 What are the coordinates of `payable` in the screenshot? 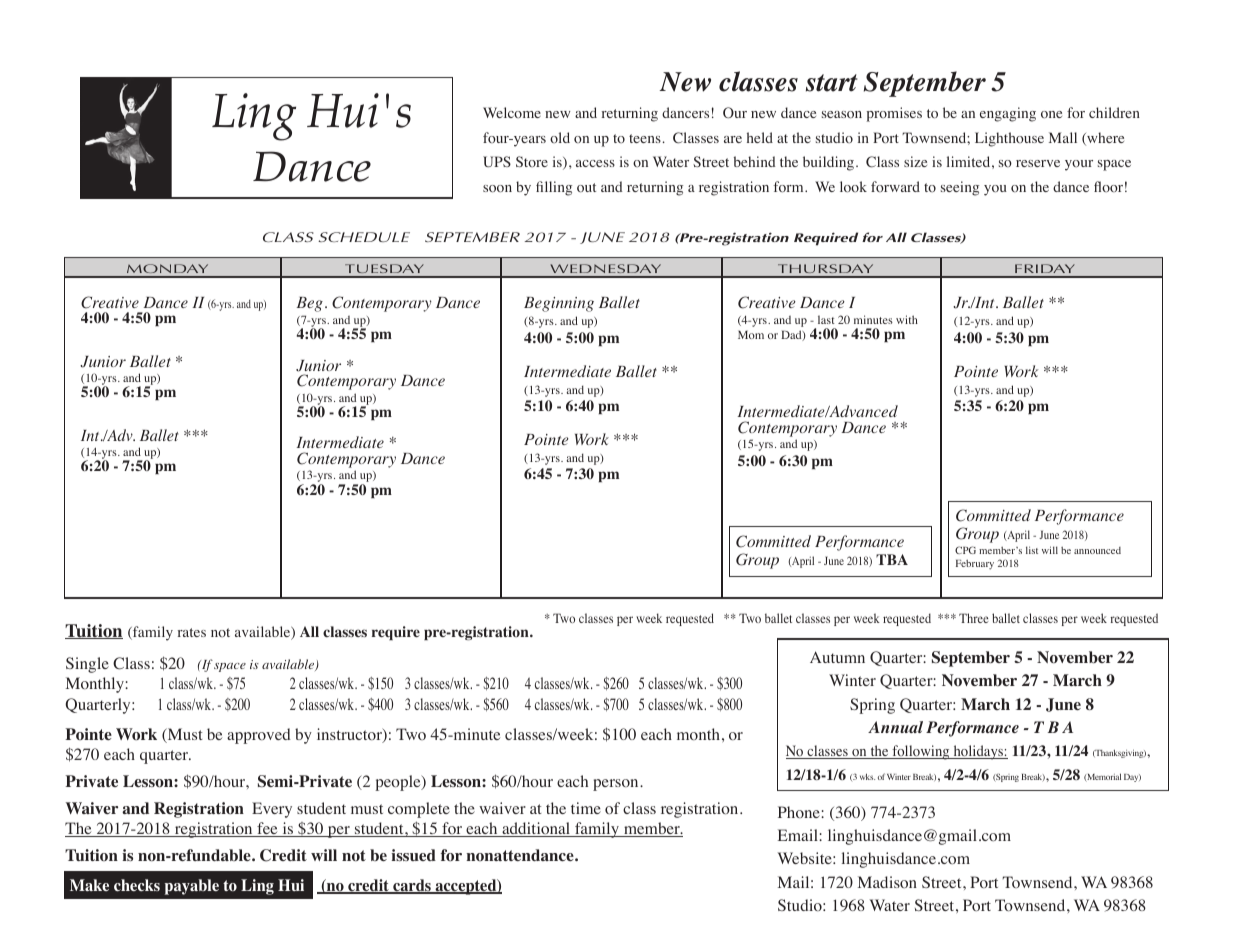 It's located at (192, 887).
